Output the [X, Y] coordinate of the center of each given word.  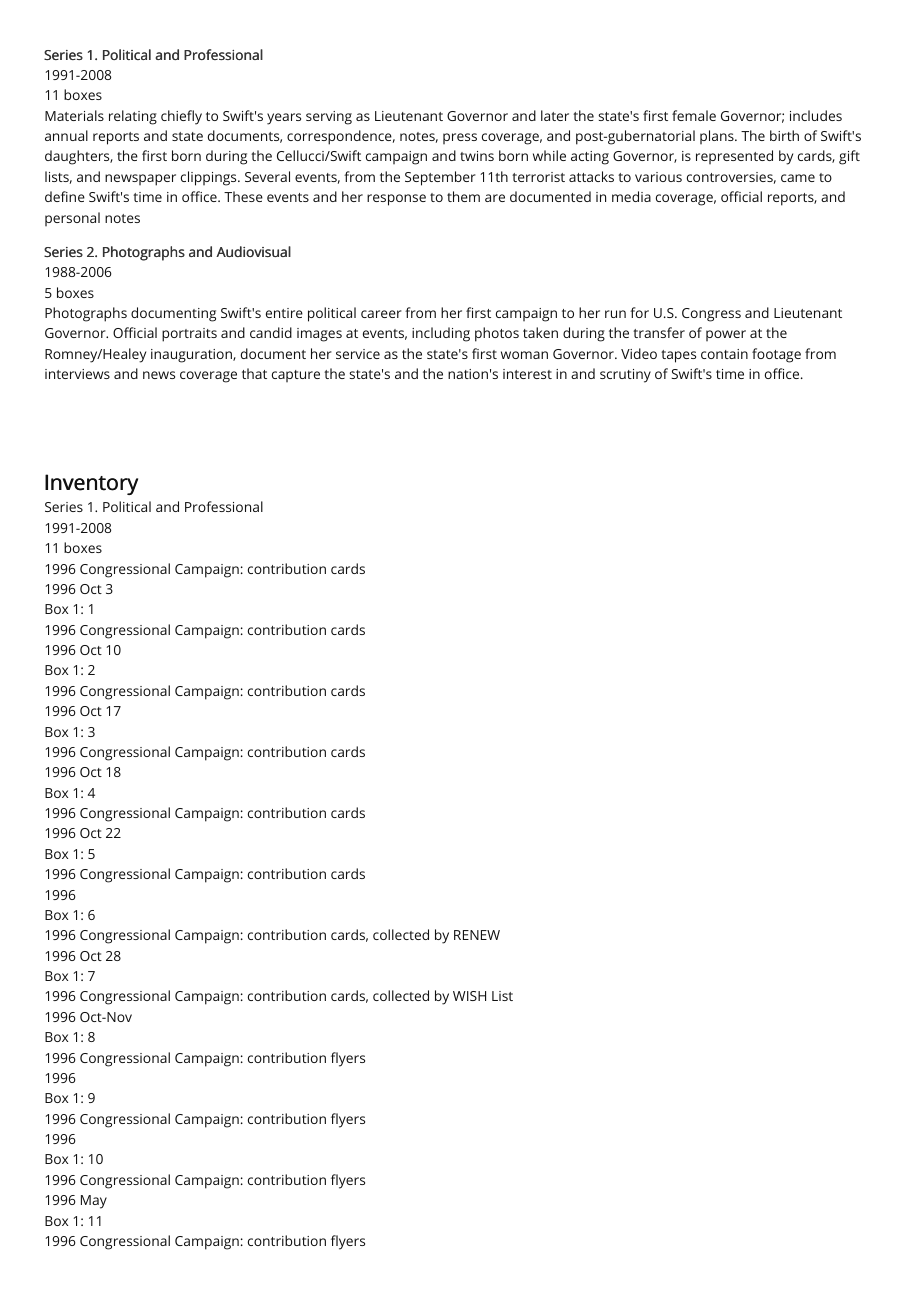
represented [734, 157]
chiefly [181, 117]
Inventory [91, 484]
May [94, 1202]
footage [776, 355]
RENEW [477, 935]
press [460, 138]
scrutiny [625, 376]
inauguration [192, 356]
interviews [77, 374]
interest [527, 374]
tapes [678, 356]
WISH [469, 996]
